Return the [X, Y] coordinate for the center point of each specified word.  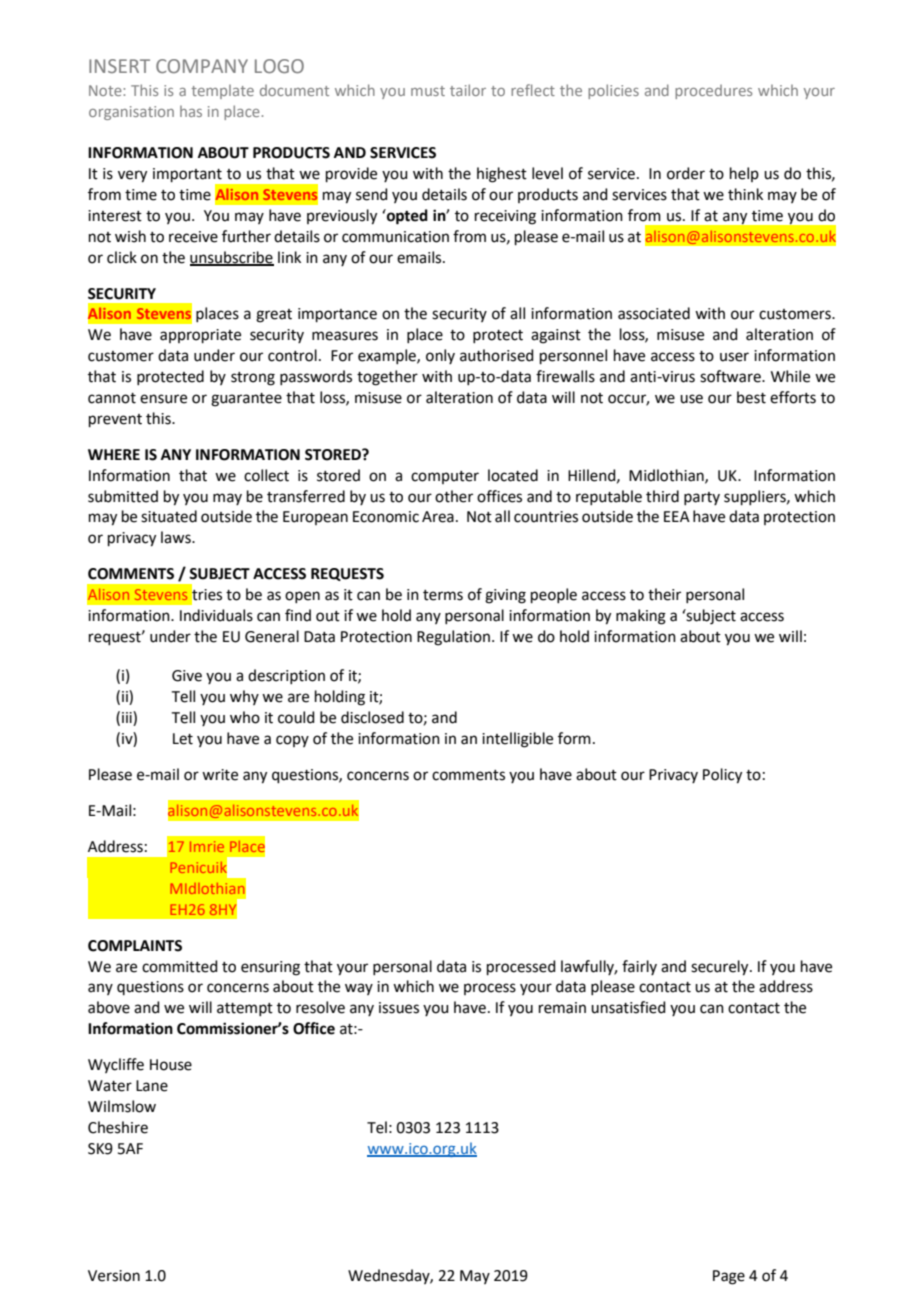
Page [729, 1277]
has [191, 111]
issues [399, 1008]
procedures [713, 92]
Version [114, 1276]
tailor [468, 90]
